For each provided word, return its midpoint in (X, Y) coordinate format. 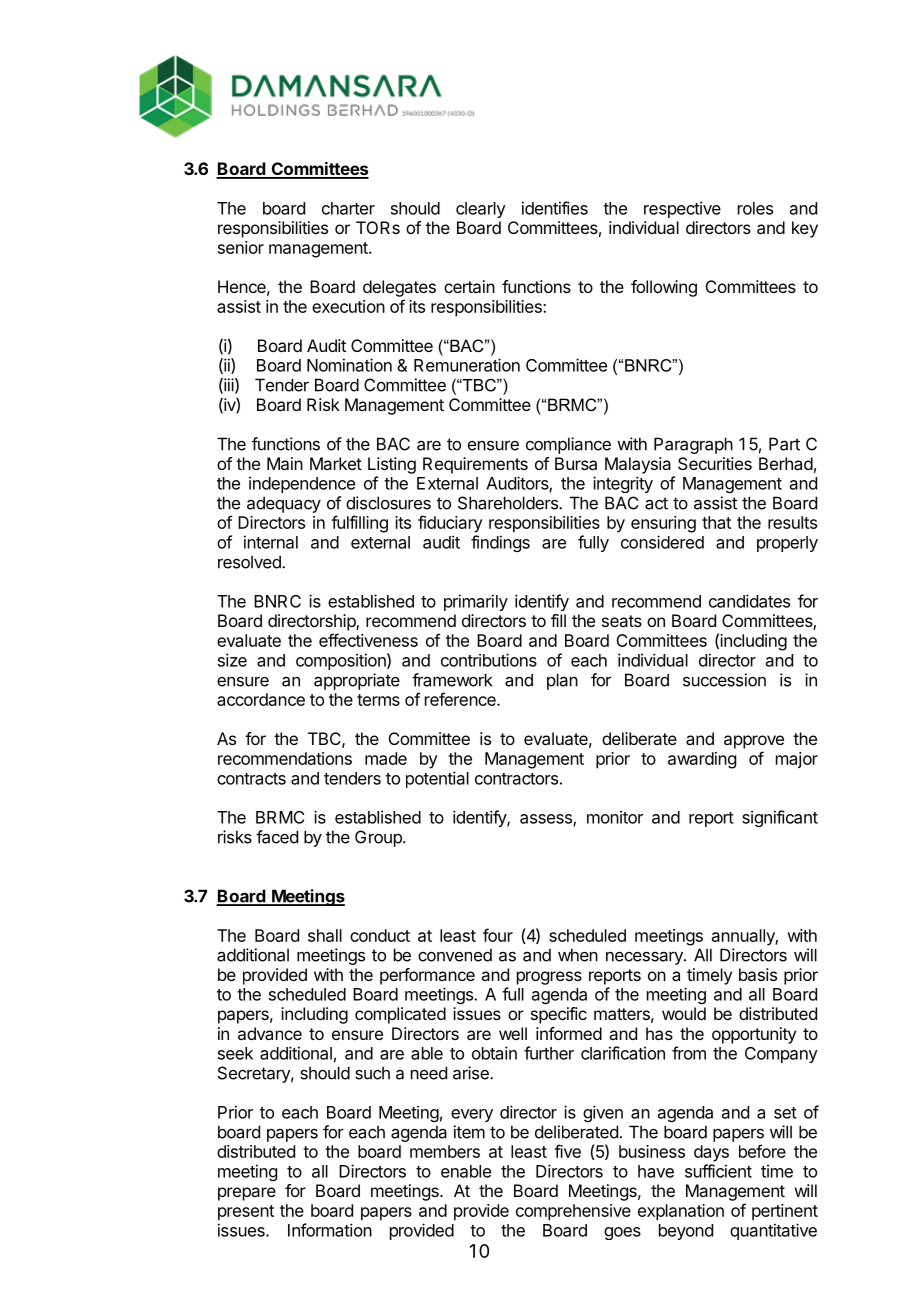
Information (330, 1230)
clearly (481, 210)
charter (348, 208)
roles (755, 208)
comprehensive (573, 1212)
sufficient (718, 1171)
